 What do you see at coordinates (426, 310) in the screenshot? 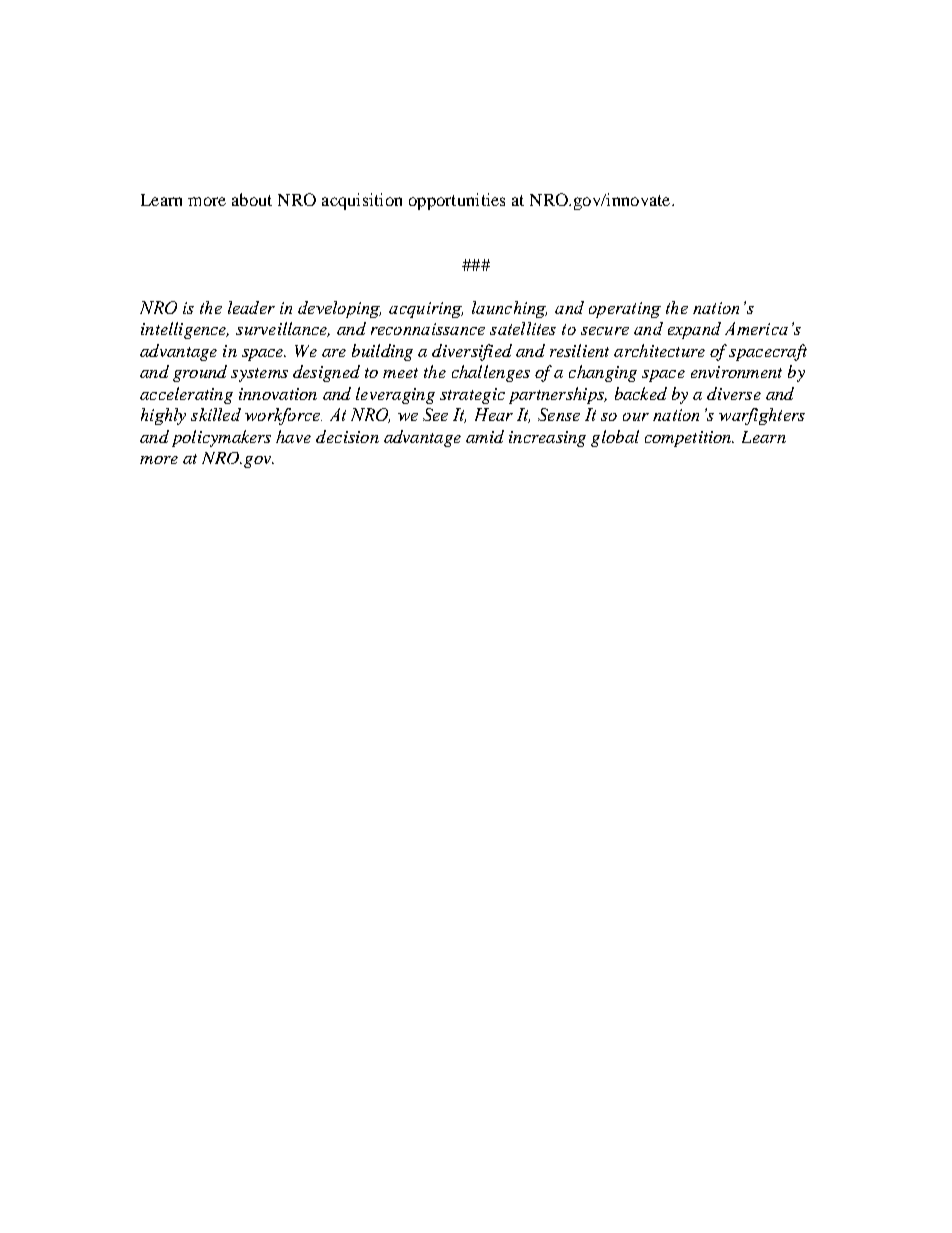
I see `acquiring` at bounding box center [426, 310].
